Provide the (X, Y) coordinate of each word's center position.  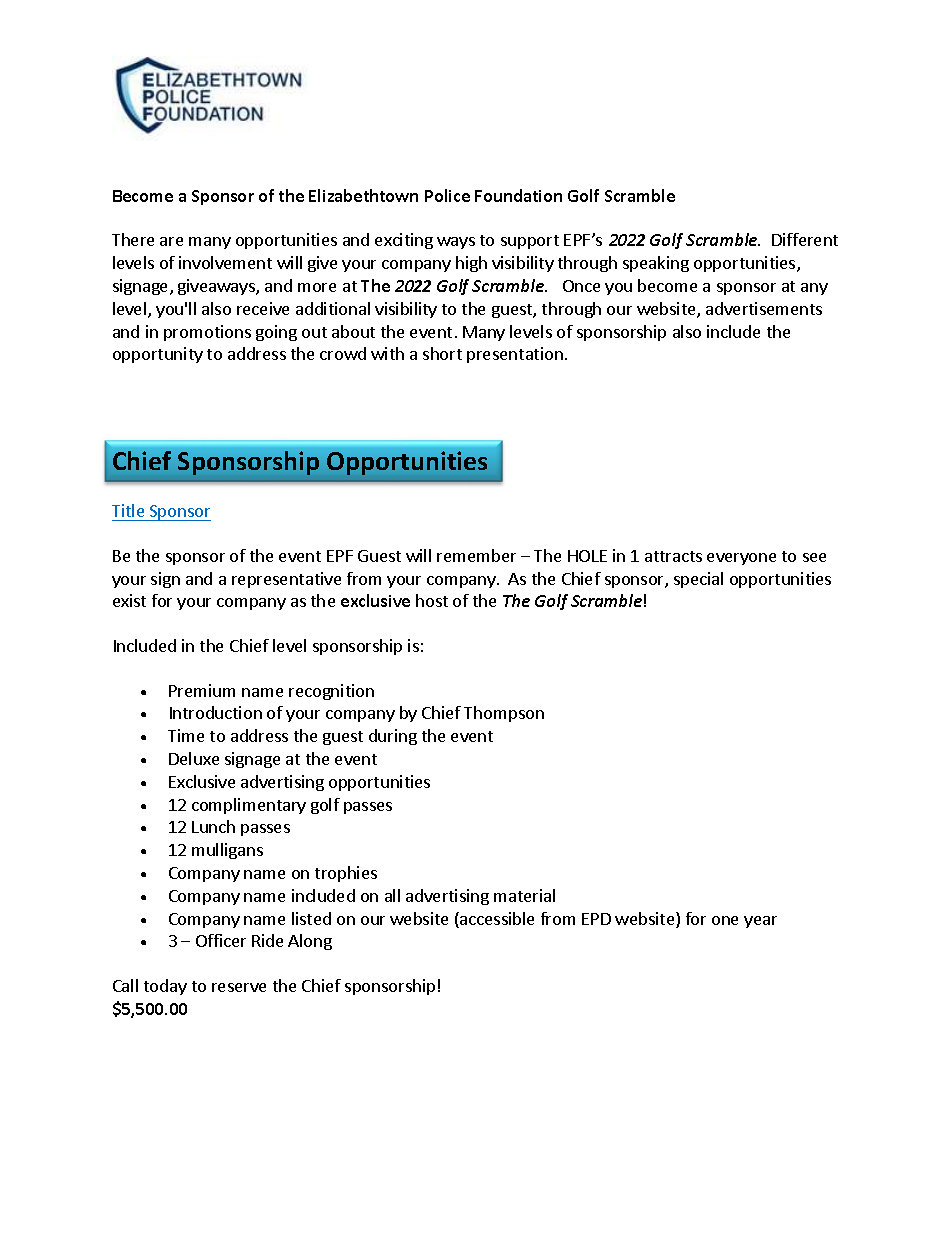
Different (805, 239)
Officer (221, 940)
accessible (496, 920)
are (171, 241)
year (760, 922)
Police (447, 195)
